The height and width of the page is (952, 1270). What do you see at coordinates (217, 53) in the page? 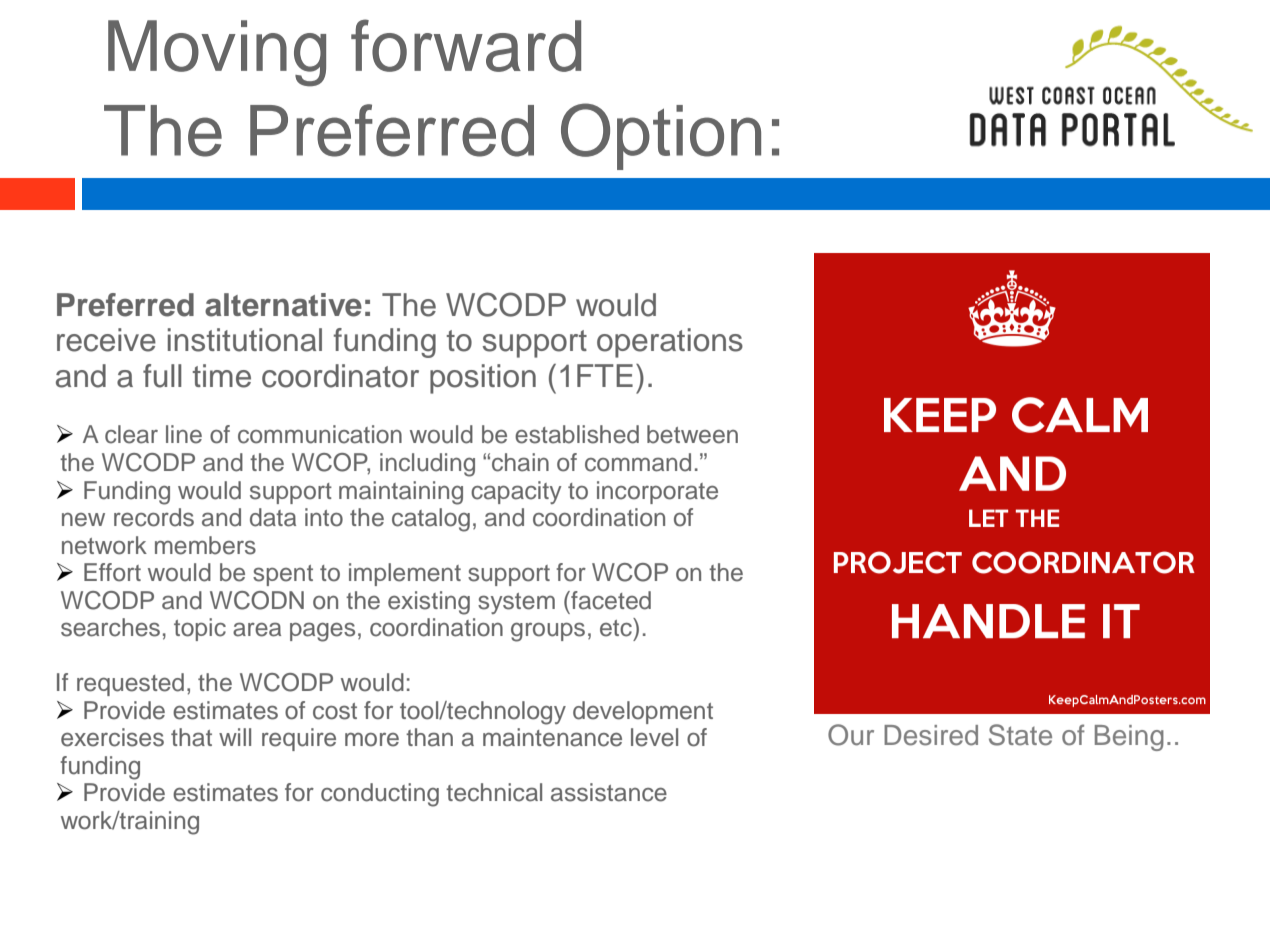
I see `Moving` at bounding box center [217, 53].
